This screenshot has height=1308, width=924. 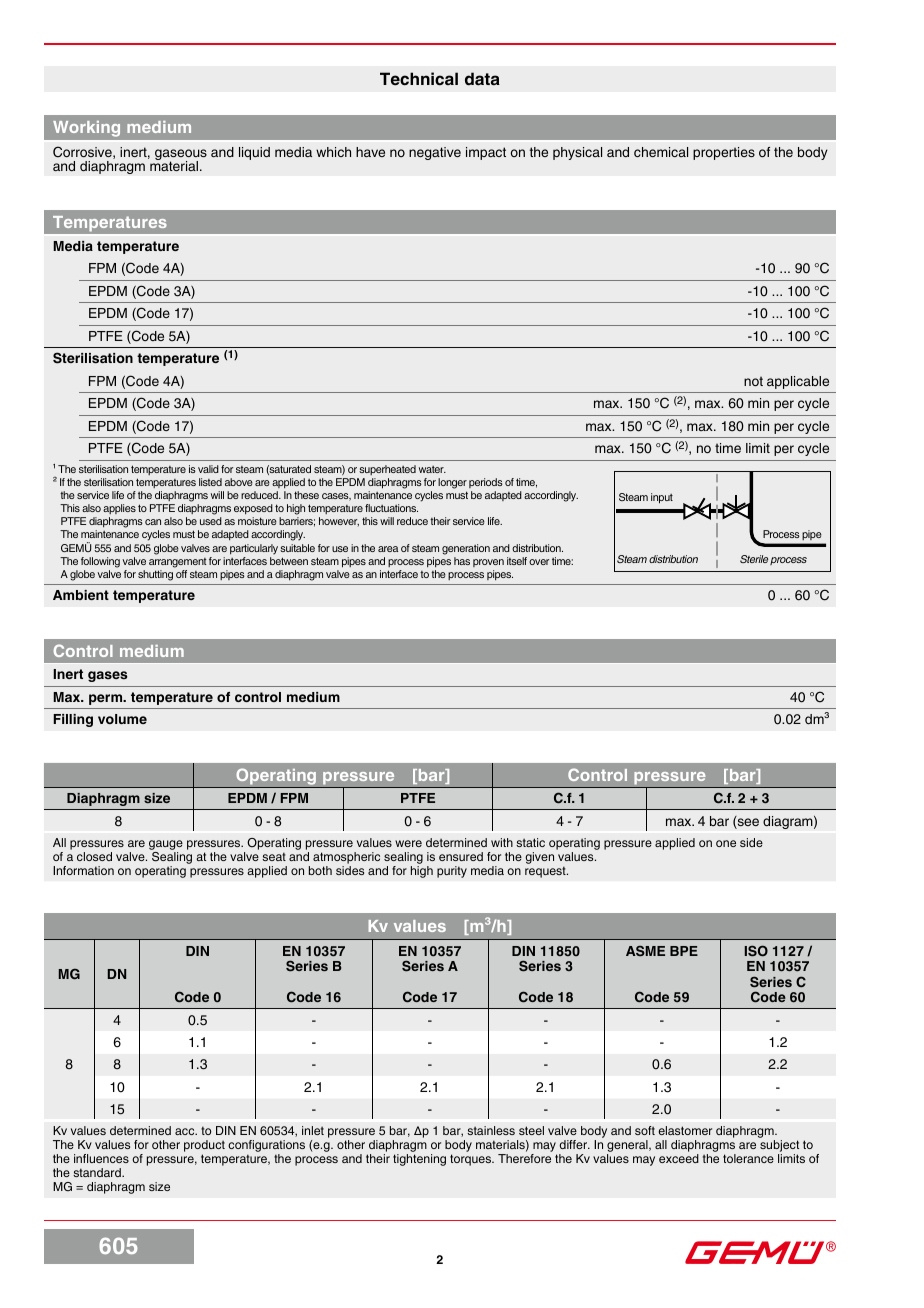 I want to click on input, so click(x=662, y=498).
